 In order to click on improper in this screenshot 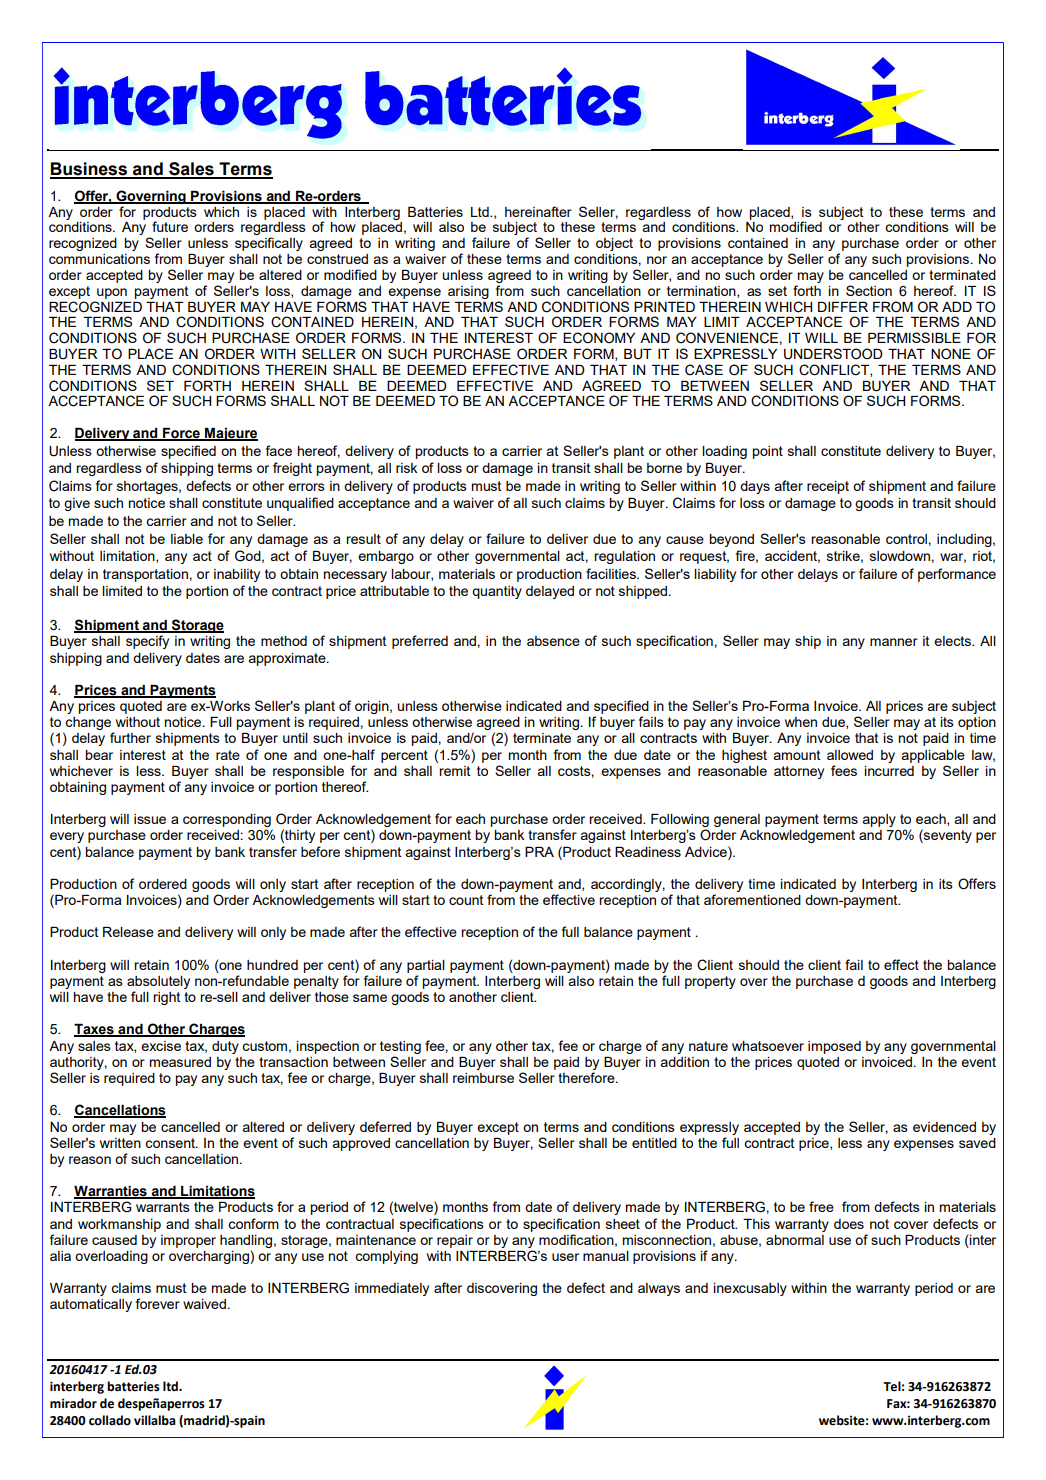, I will do `click(188, 1241)`.
